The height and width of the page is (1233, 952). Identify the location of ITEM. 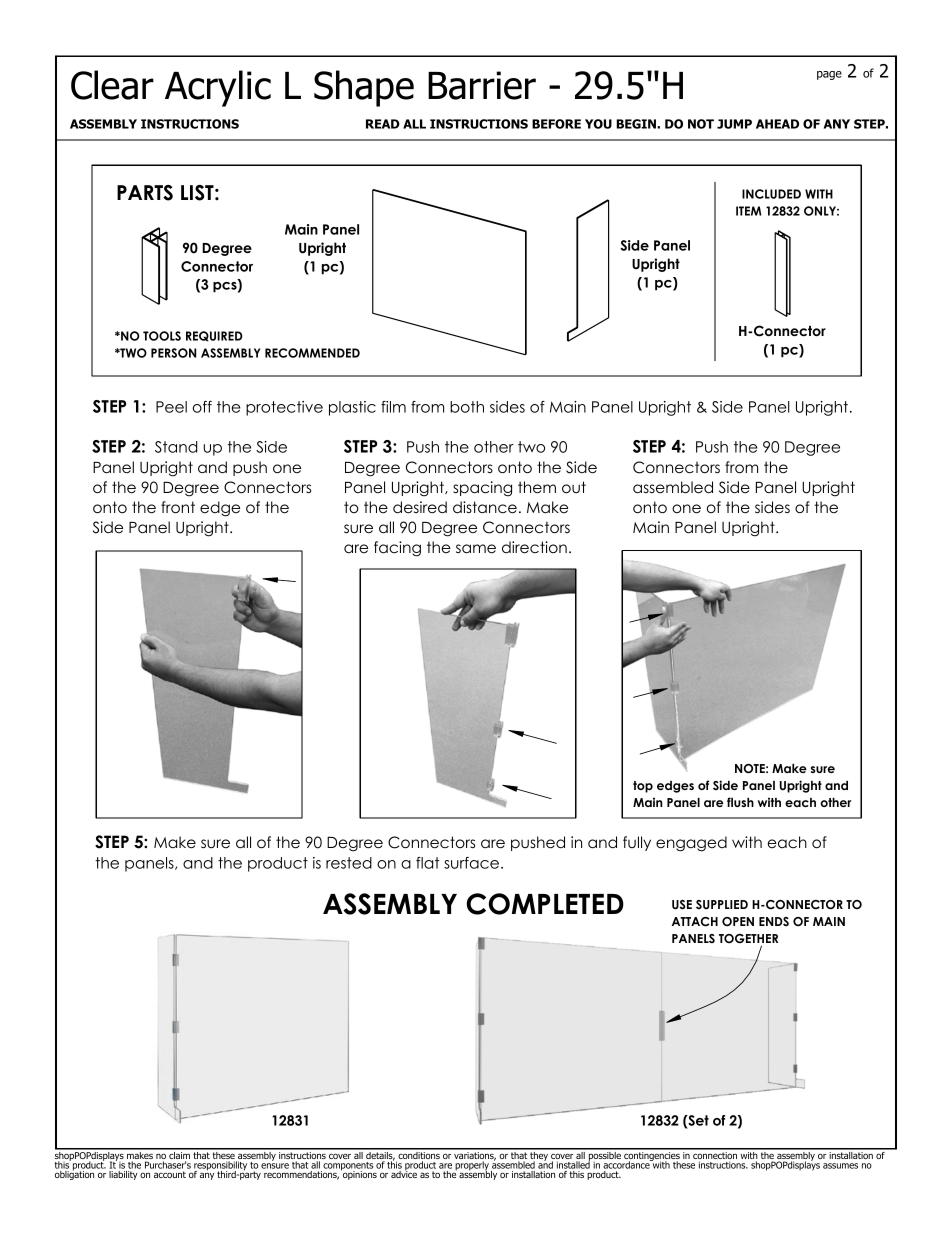
(748, 211).
